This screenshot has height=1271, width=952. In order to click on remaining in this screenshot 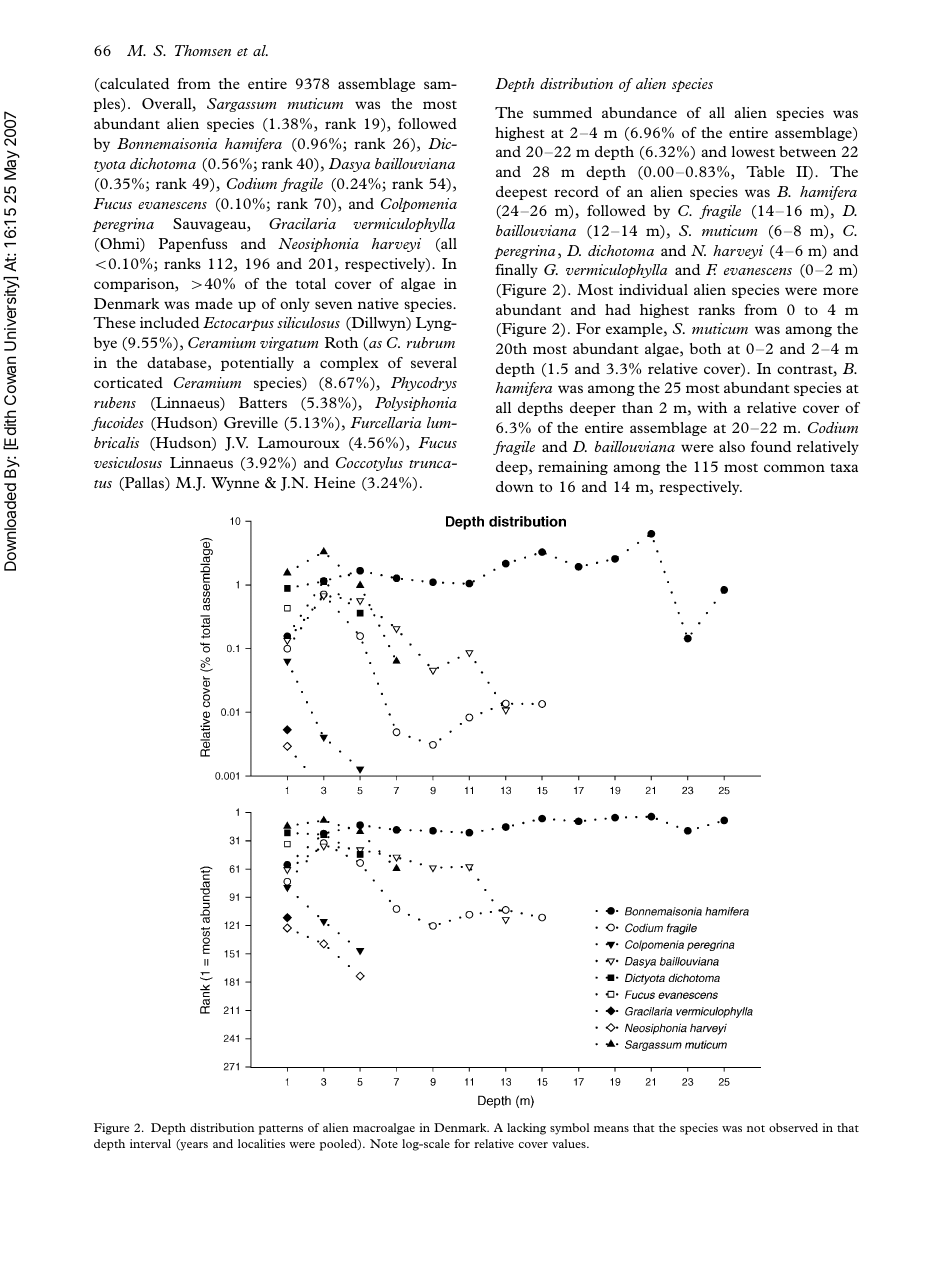, I will do `click(573, 468)`.
